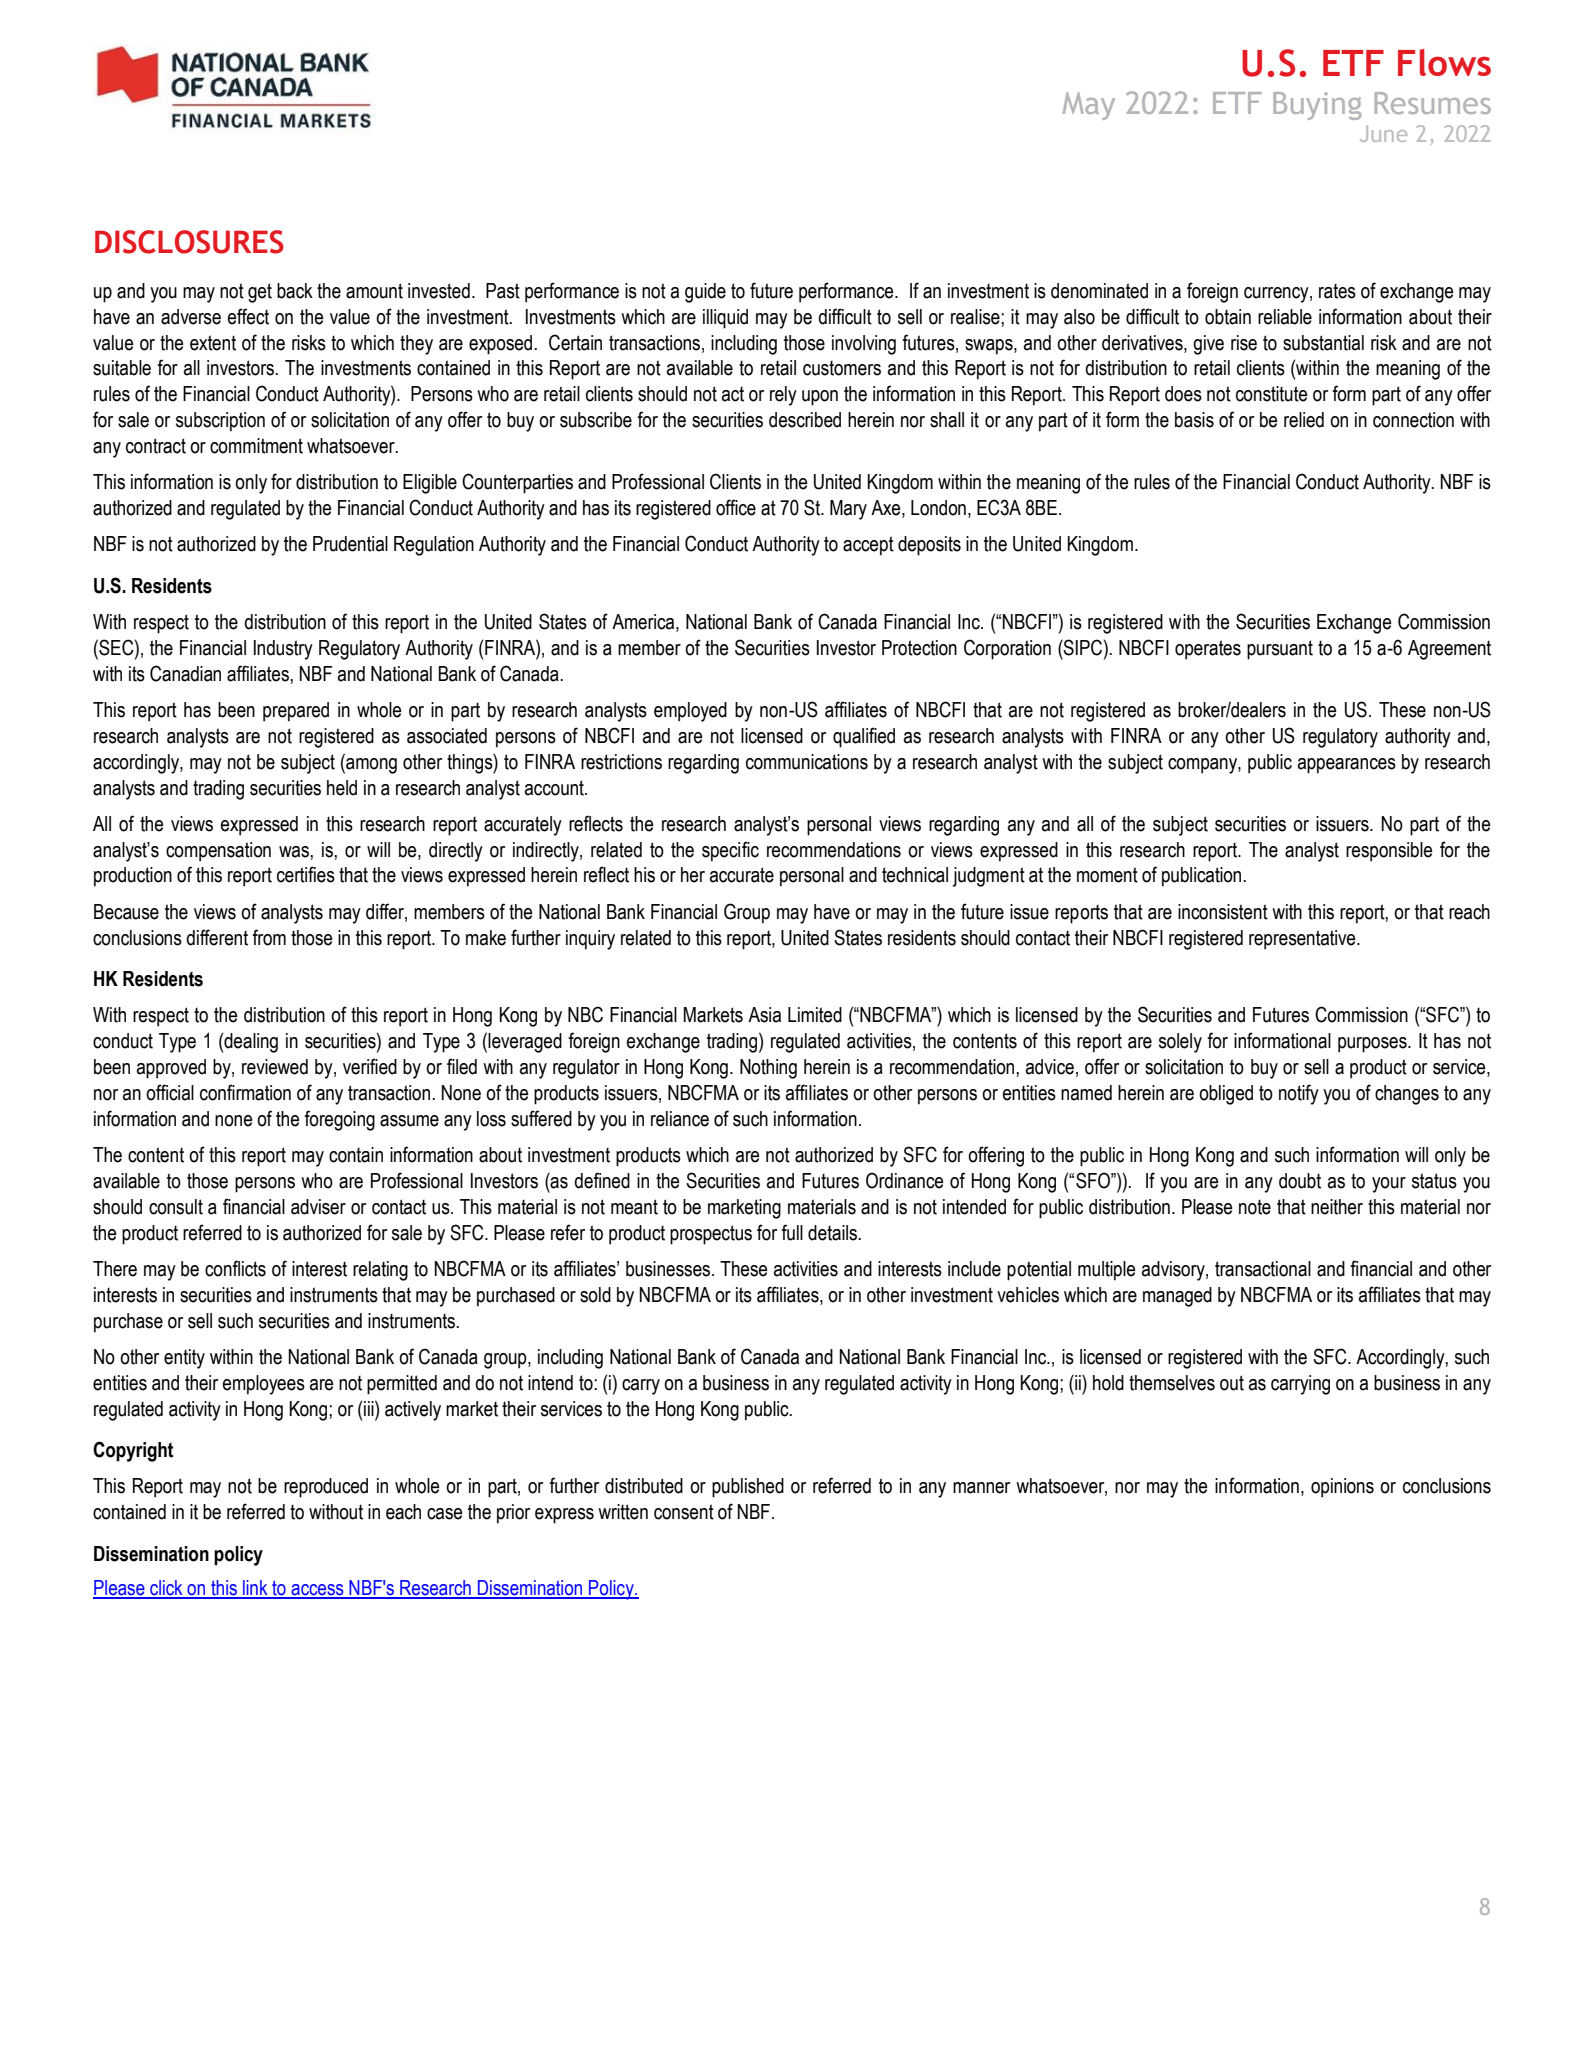 The width and height of the screenshot is (1584, 2049). What do you see at coordinates (1304, 420) in the screenshot?
I see `relied` at bounding box center [1304, 420].
